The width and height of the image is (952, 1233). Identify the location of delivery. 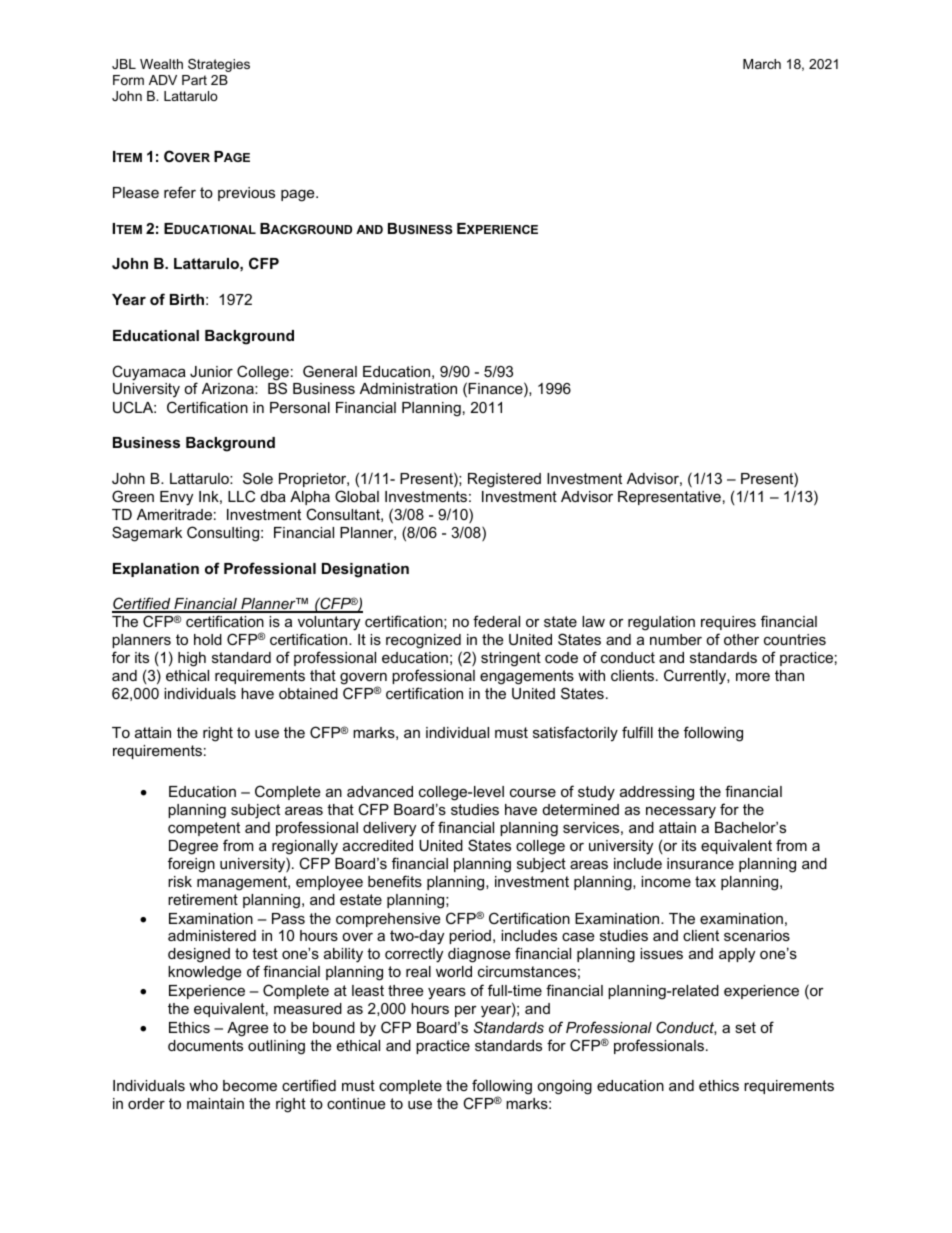
(389, 829).
